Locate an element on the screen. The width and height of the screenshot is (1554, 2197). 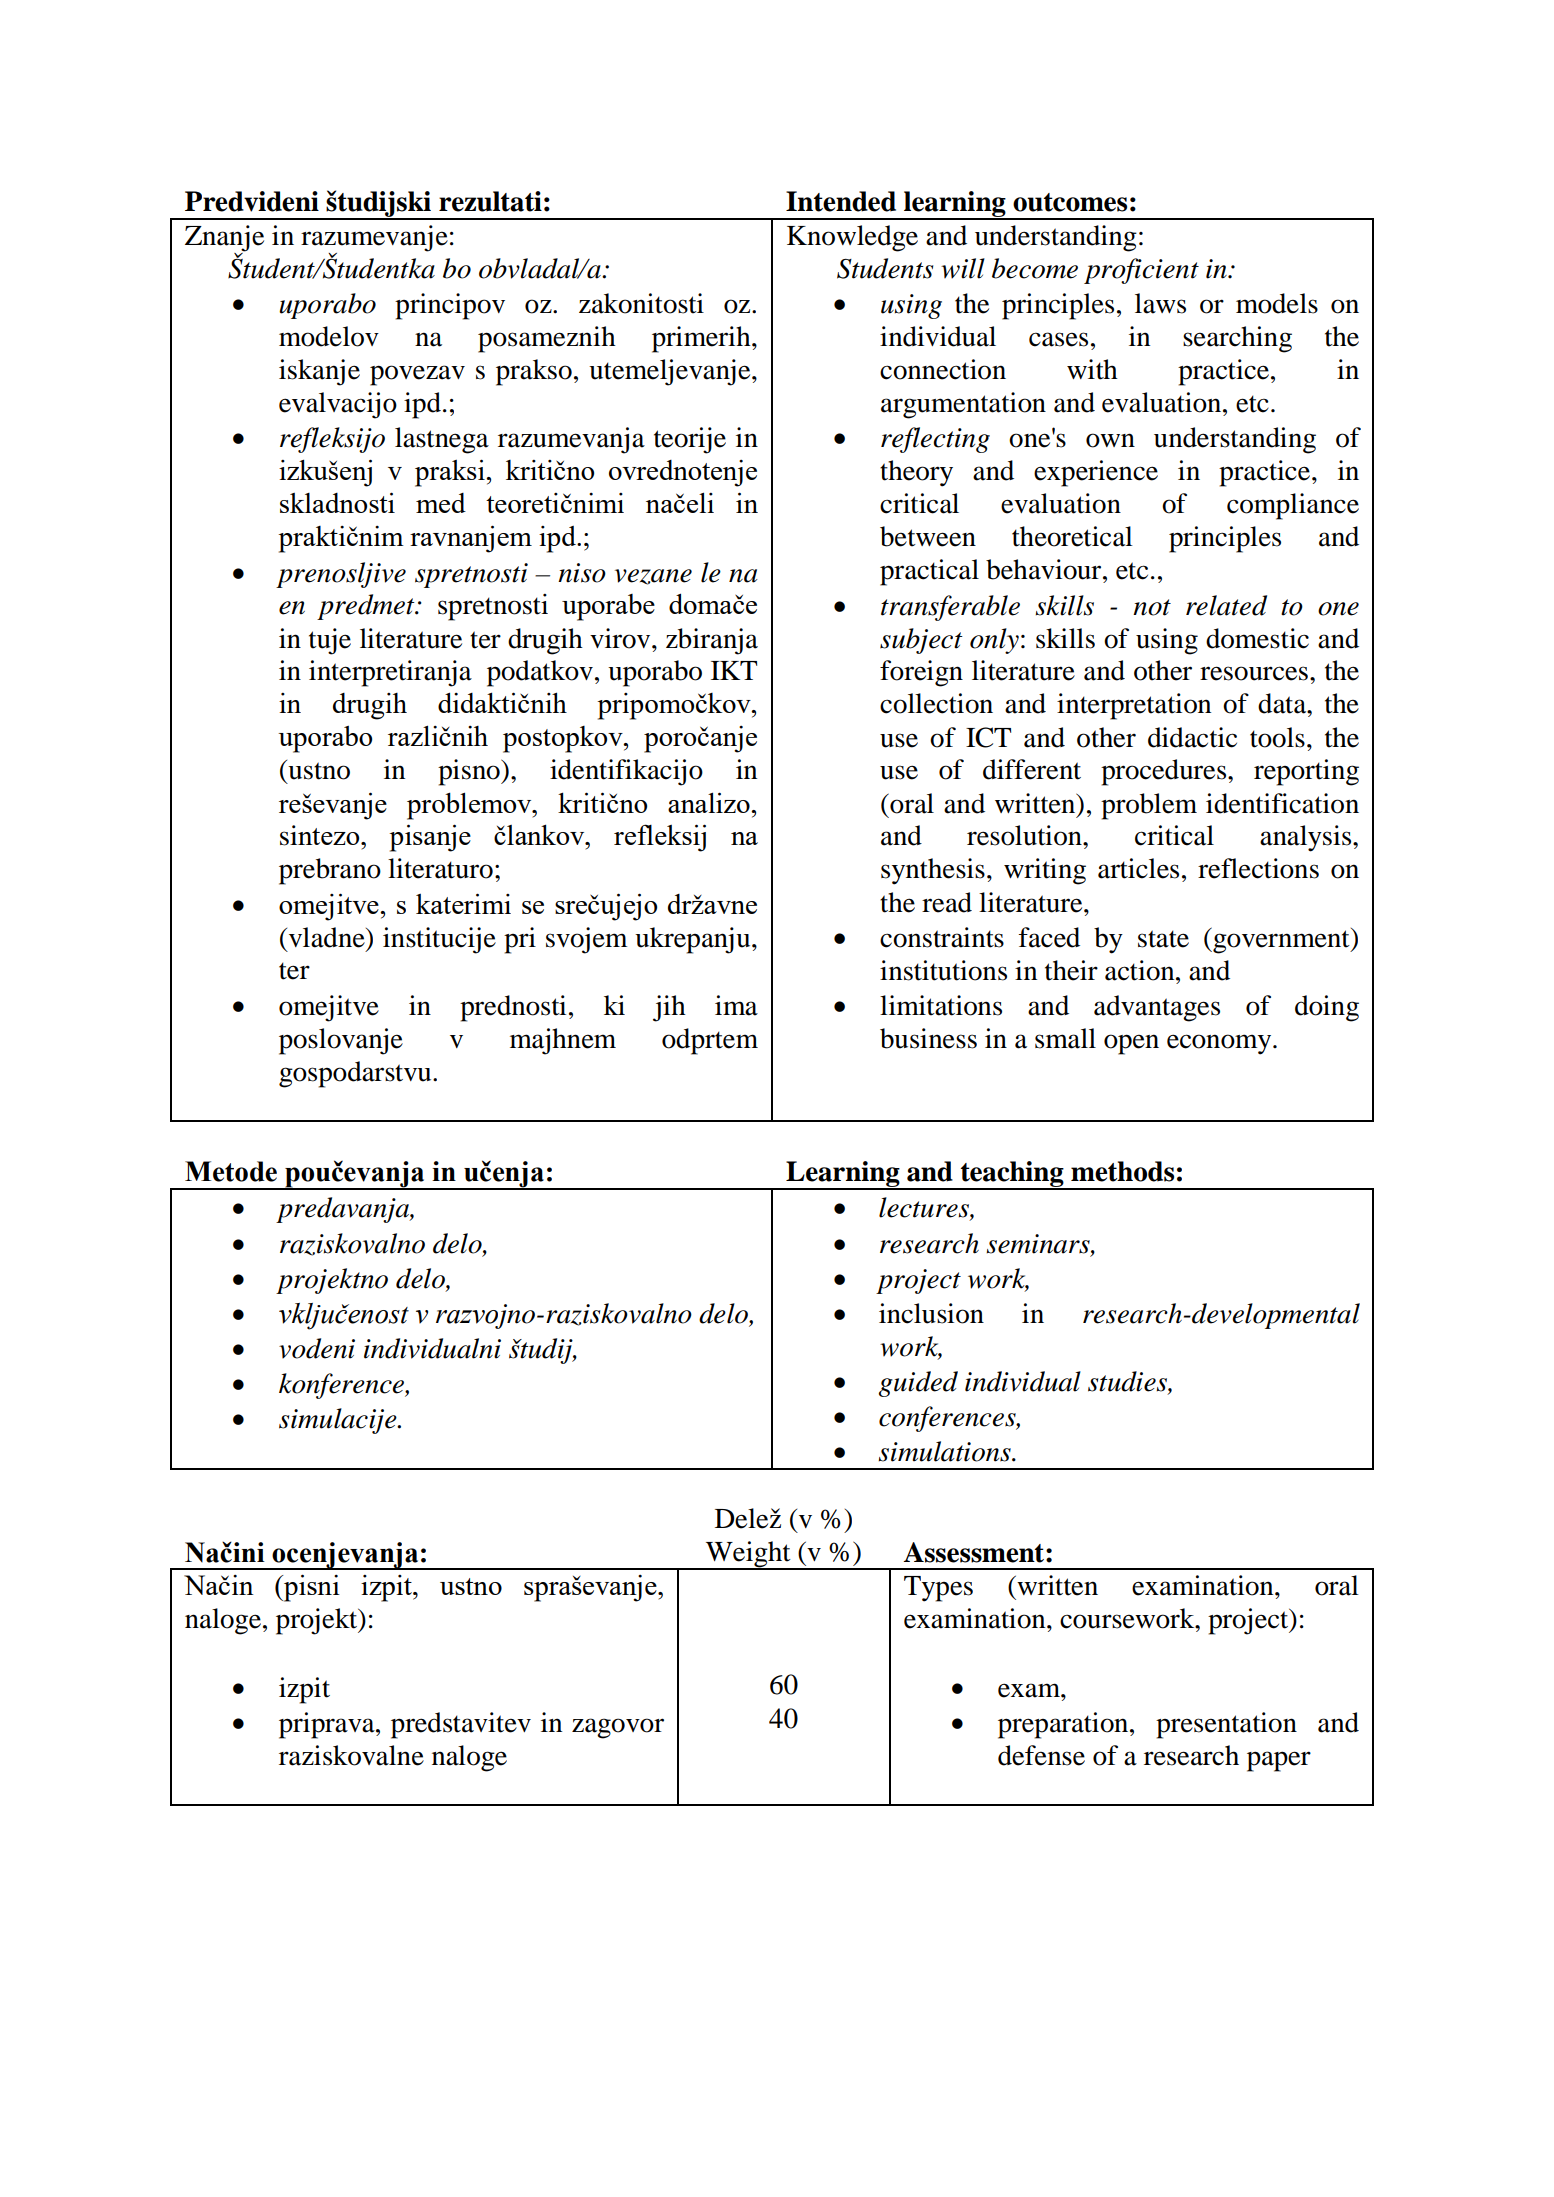
seminars is located at coordinates (1039, 1244).
